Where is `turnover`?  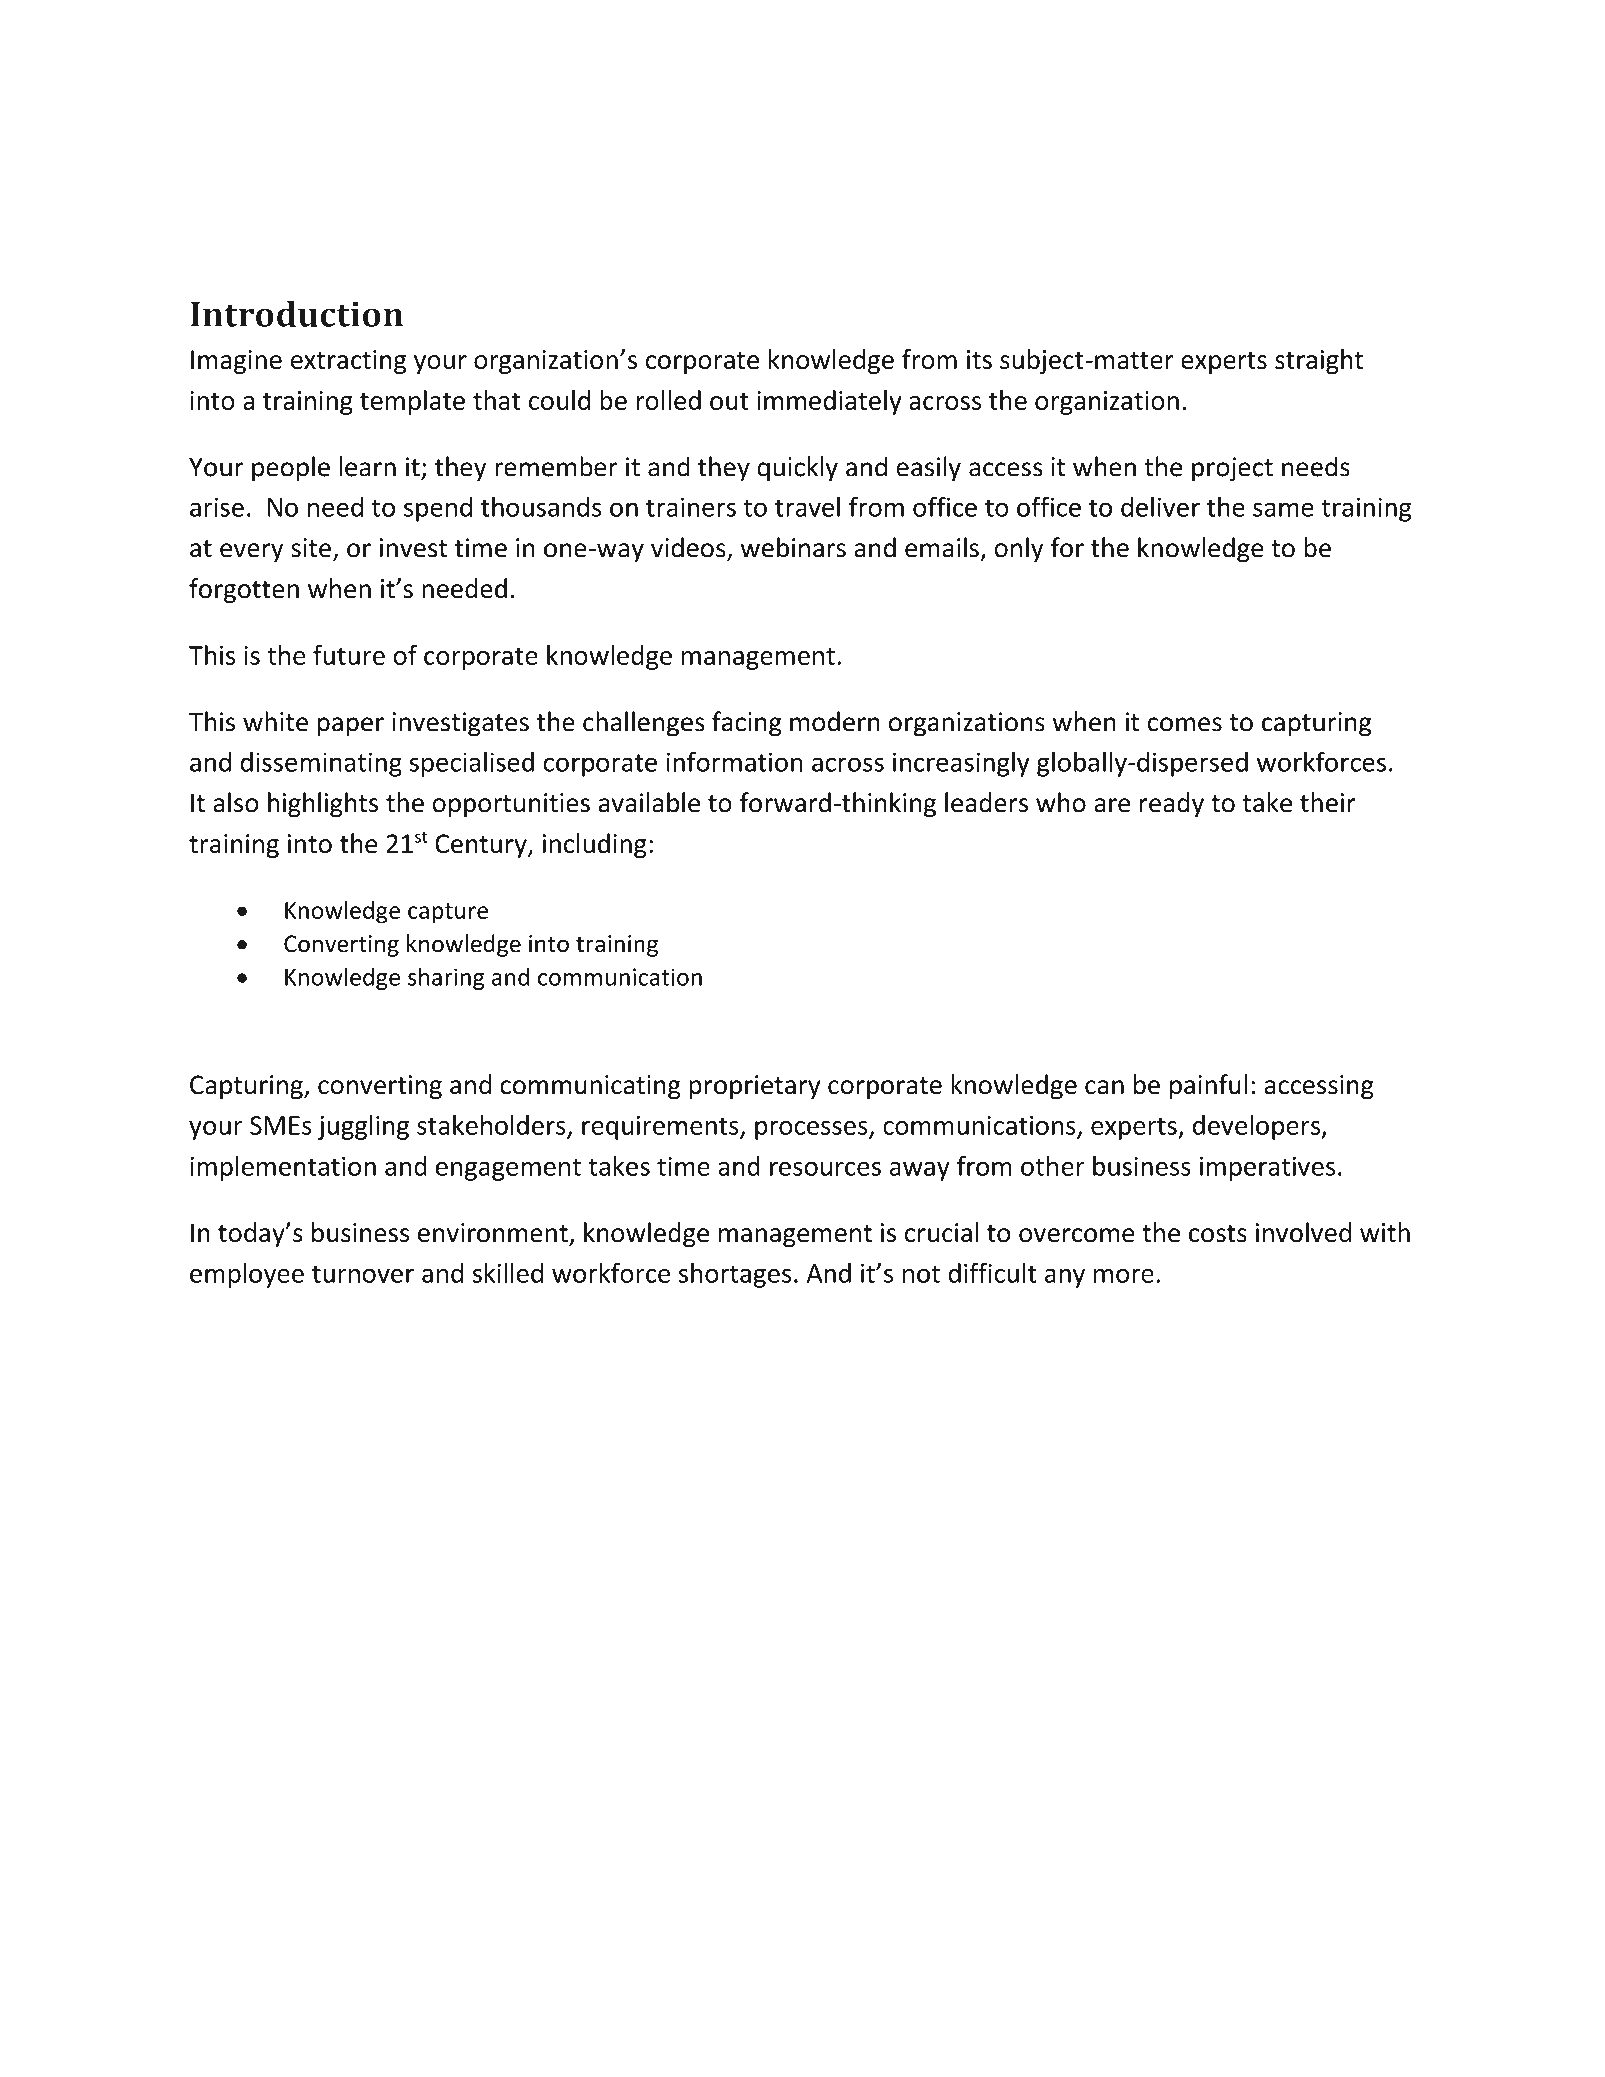 turnover is located at coordinates (363, 1274).
